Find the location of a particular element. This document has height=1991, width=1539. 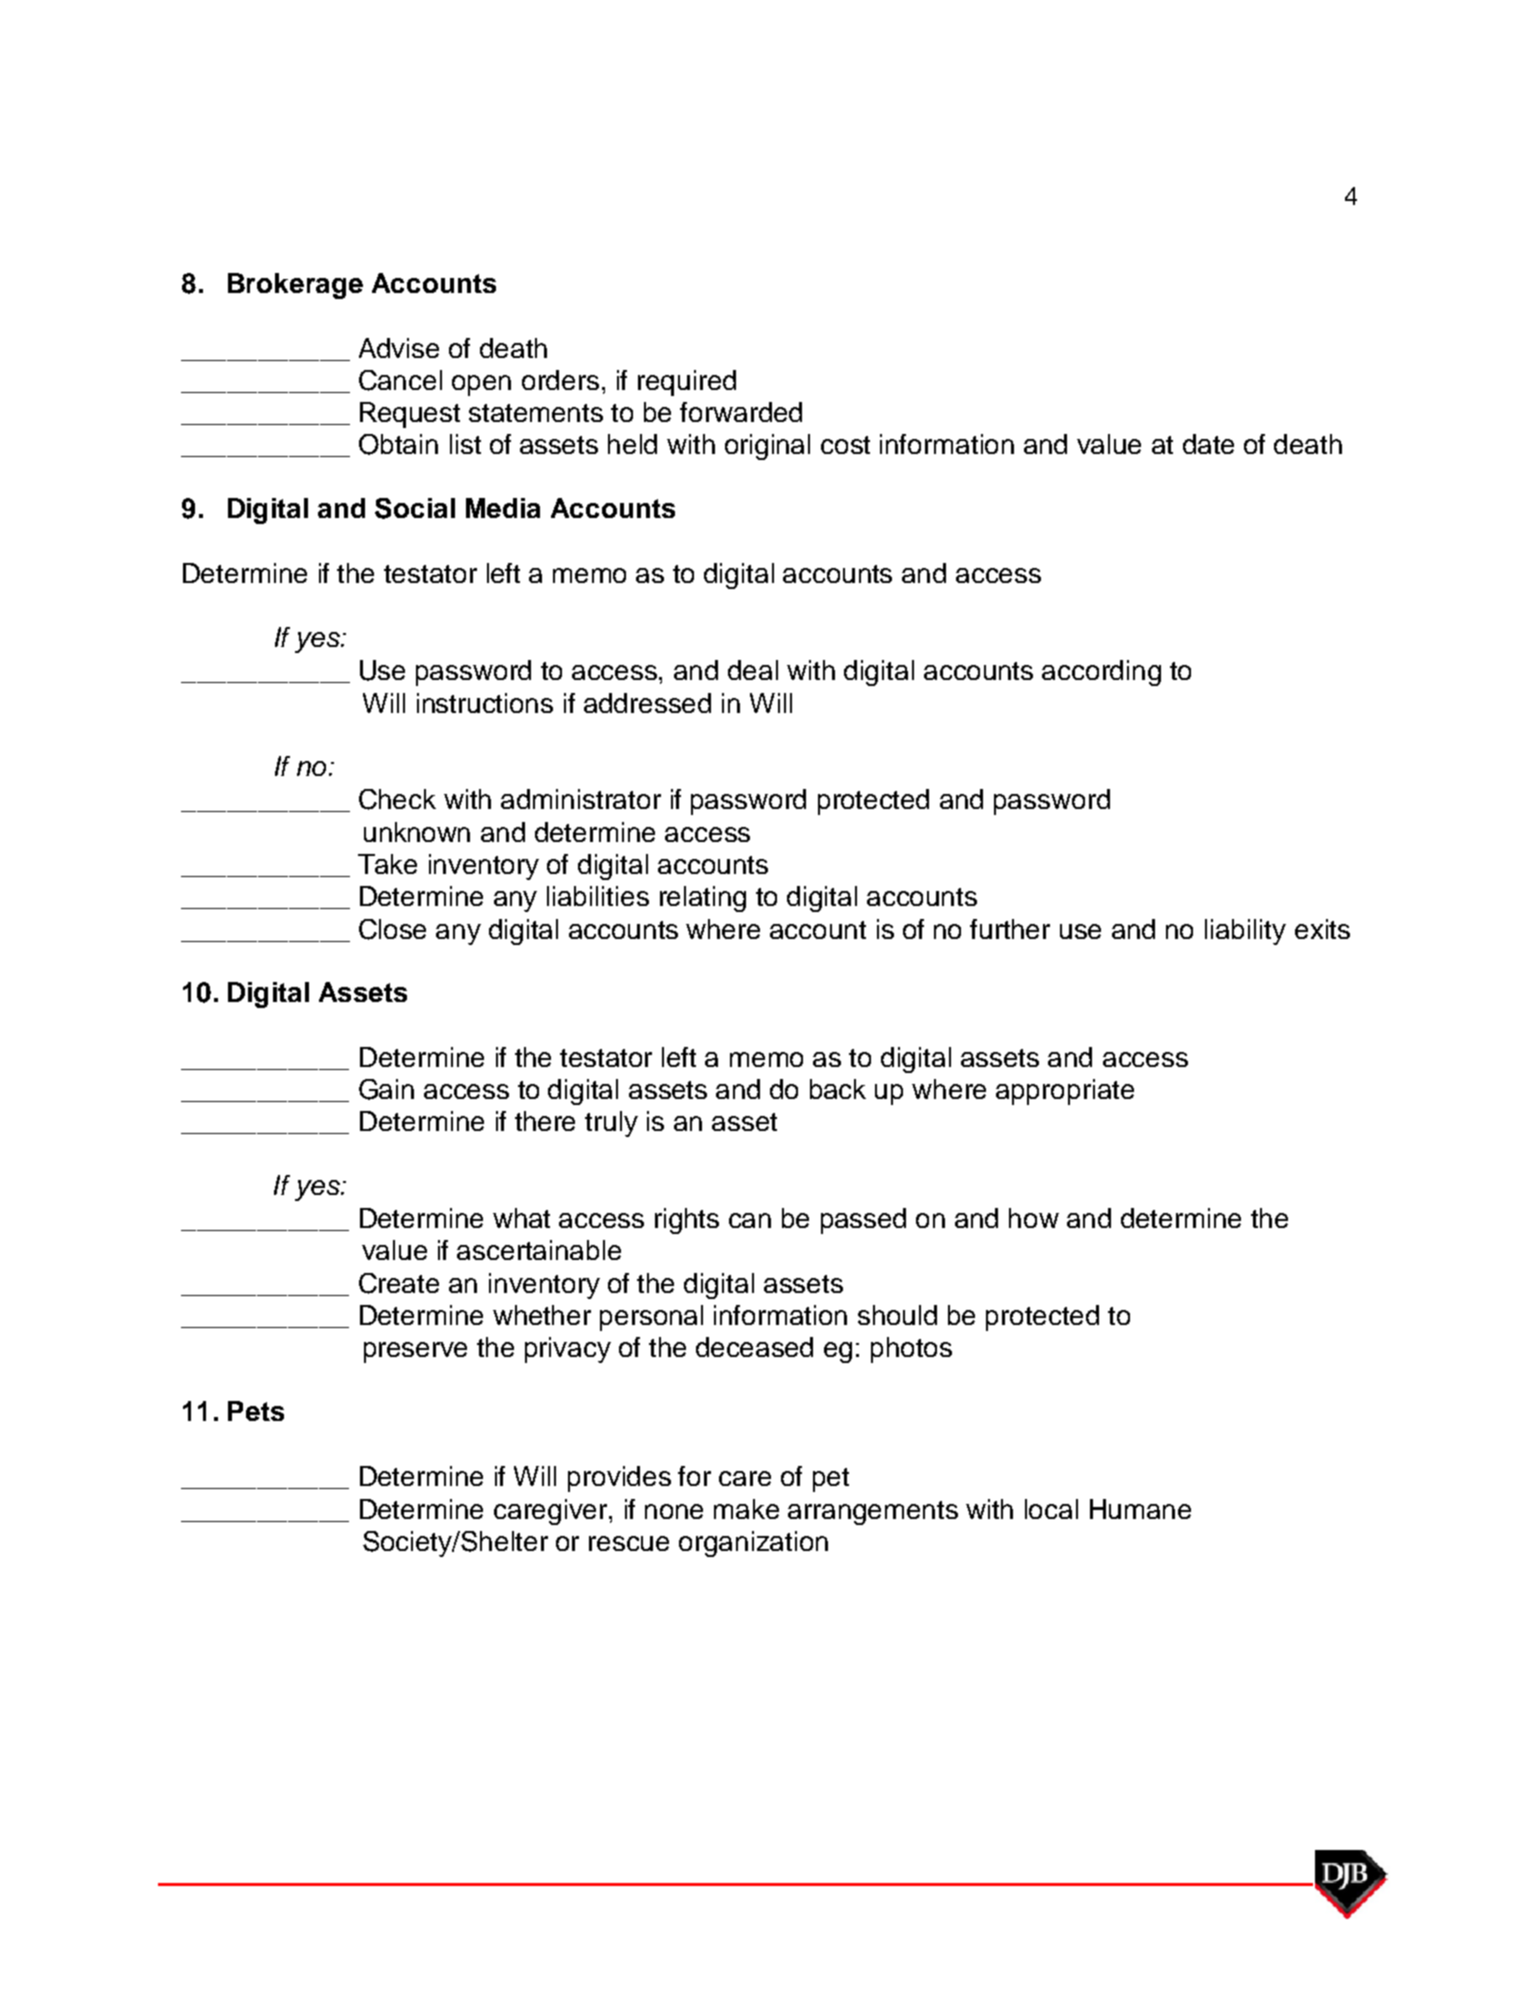

Close is located at coordinates (392, 929).
